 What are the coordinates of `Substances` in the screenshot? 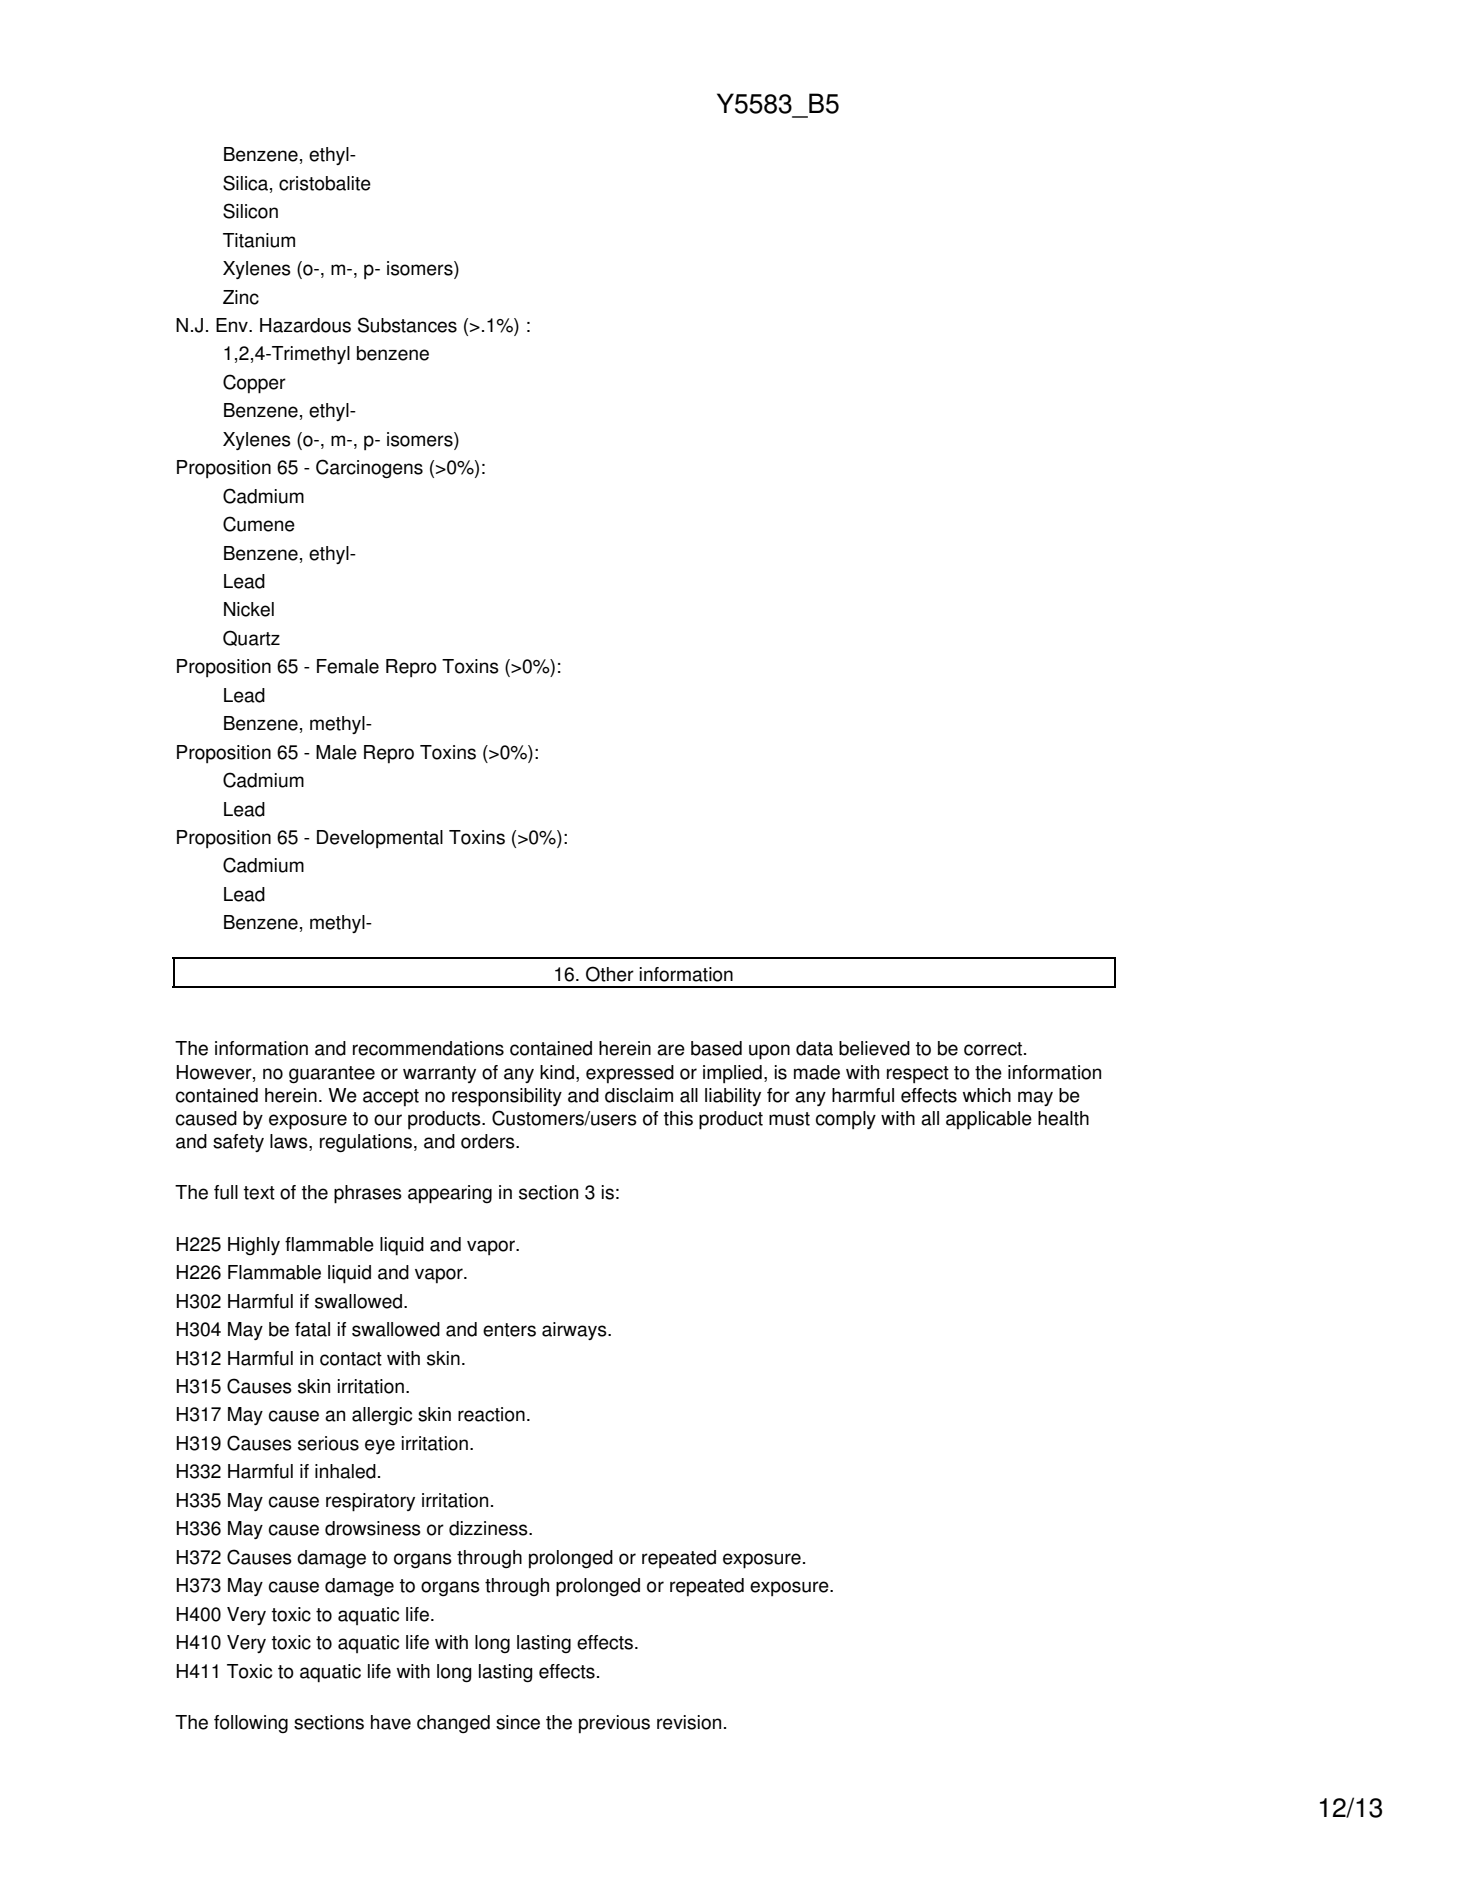 It's located at (407, 325).
